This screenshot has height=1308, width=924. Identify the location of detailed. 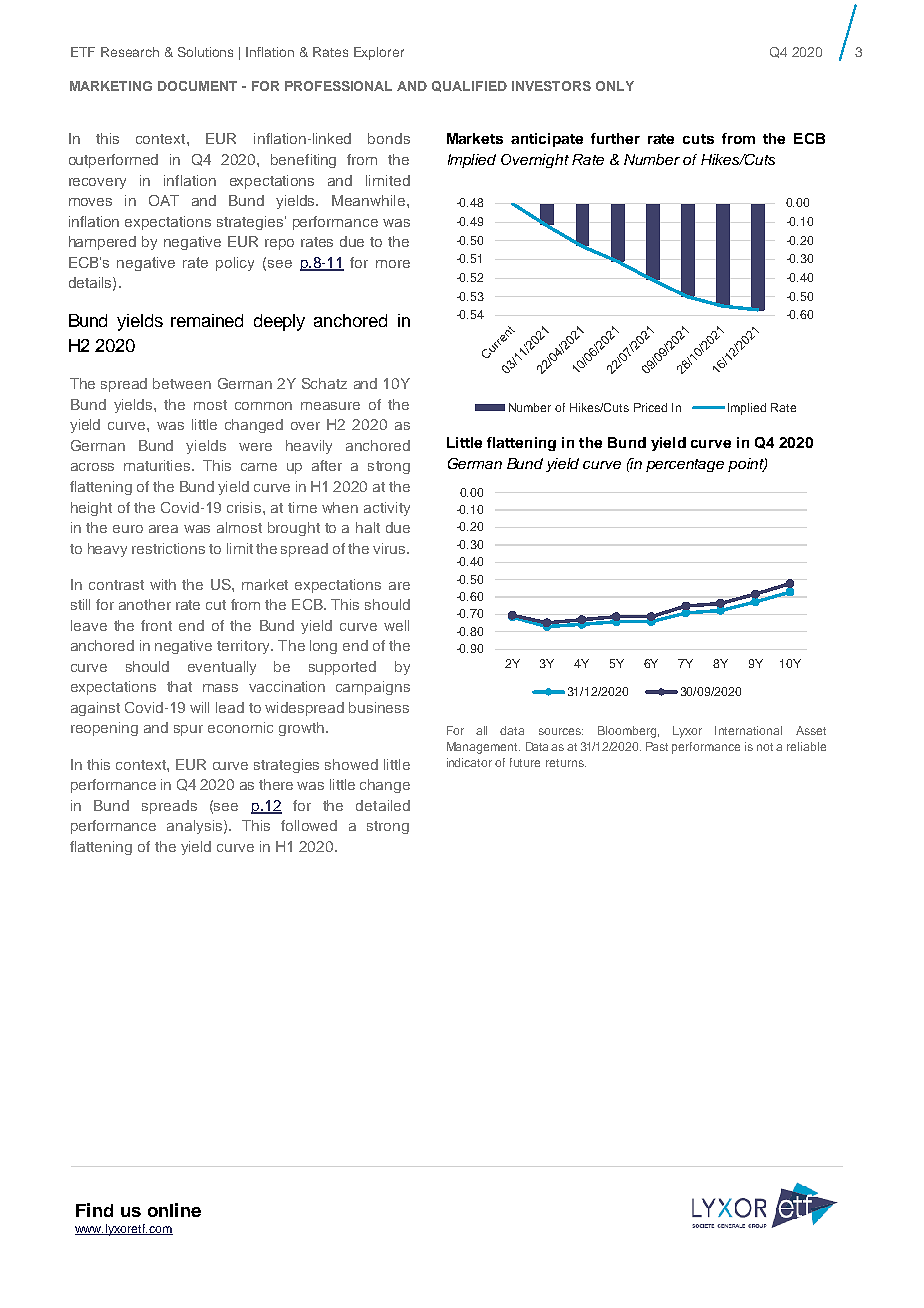
(383, 805).
